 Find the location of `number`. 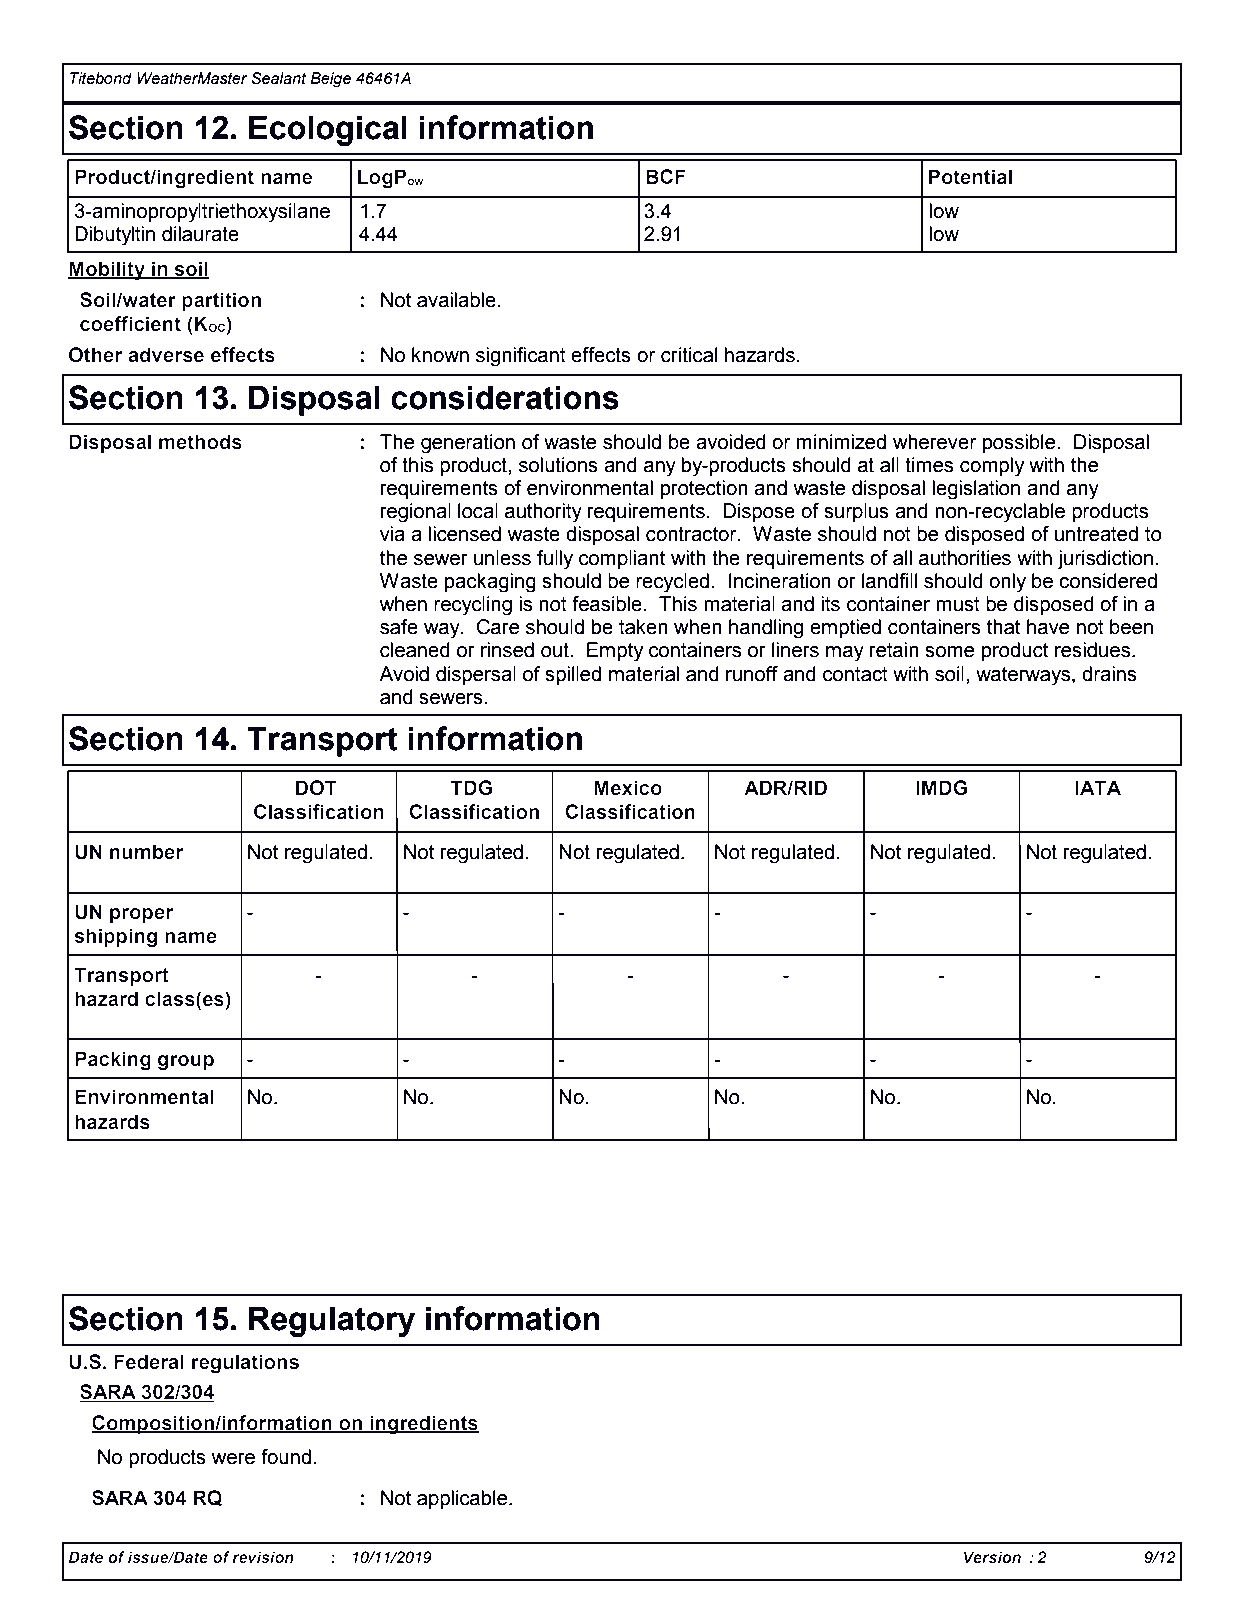

number is located at coordinates (147, 852).
